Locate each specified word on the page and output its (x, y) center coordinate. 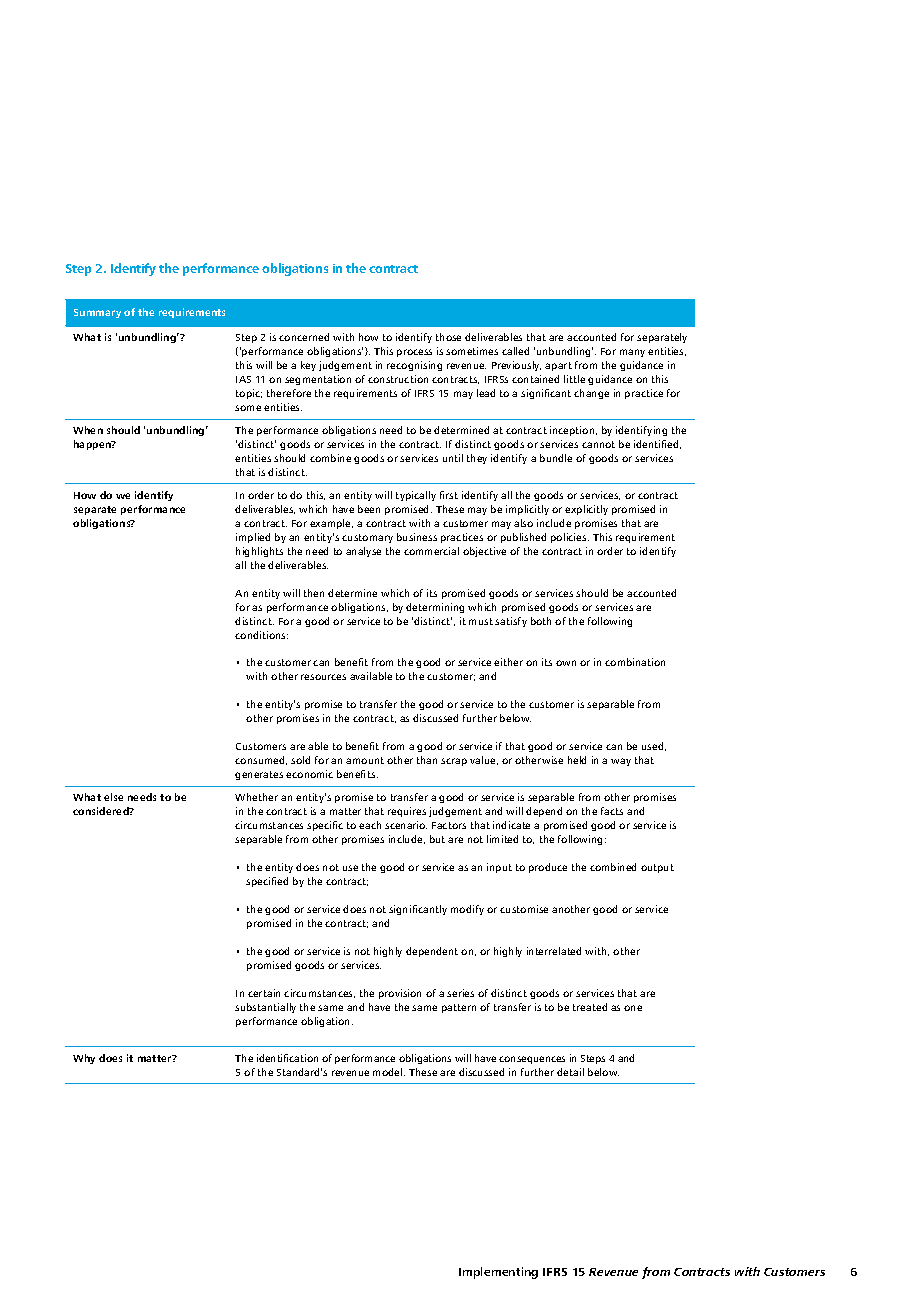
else (113, 797)
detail (570, 1072)
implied (253, 538)
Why (84, 1059)
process (414, 353)
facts (612, 811)
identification (287, 1058)
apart (558, 366)
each (370, 825)
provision (400, 994)
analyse (363, 552)
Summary (97, 313)
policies (570, 538)
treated (590, 1007)
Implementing (498, 1273)
